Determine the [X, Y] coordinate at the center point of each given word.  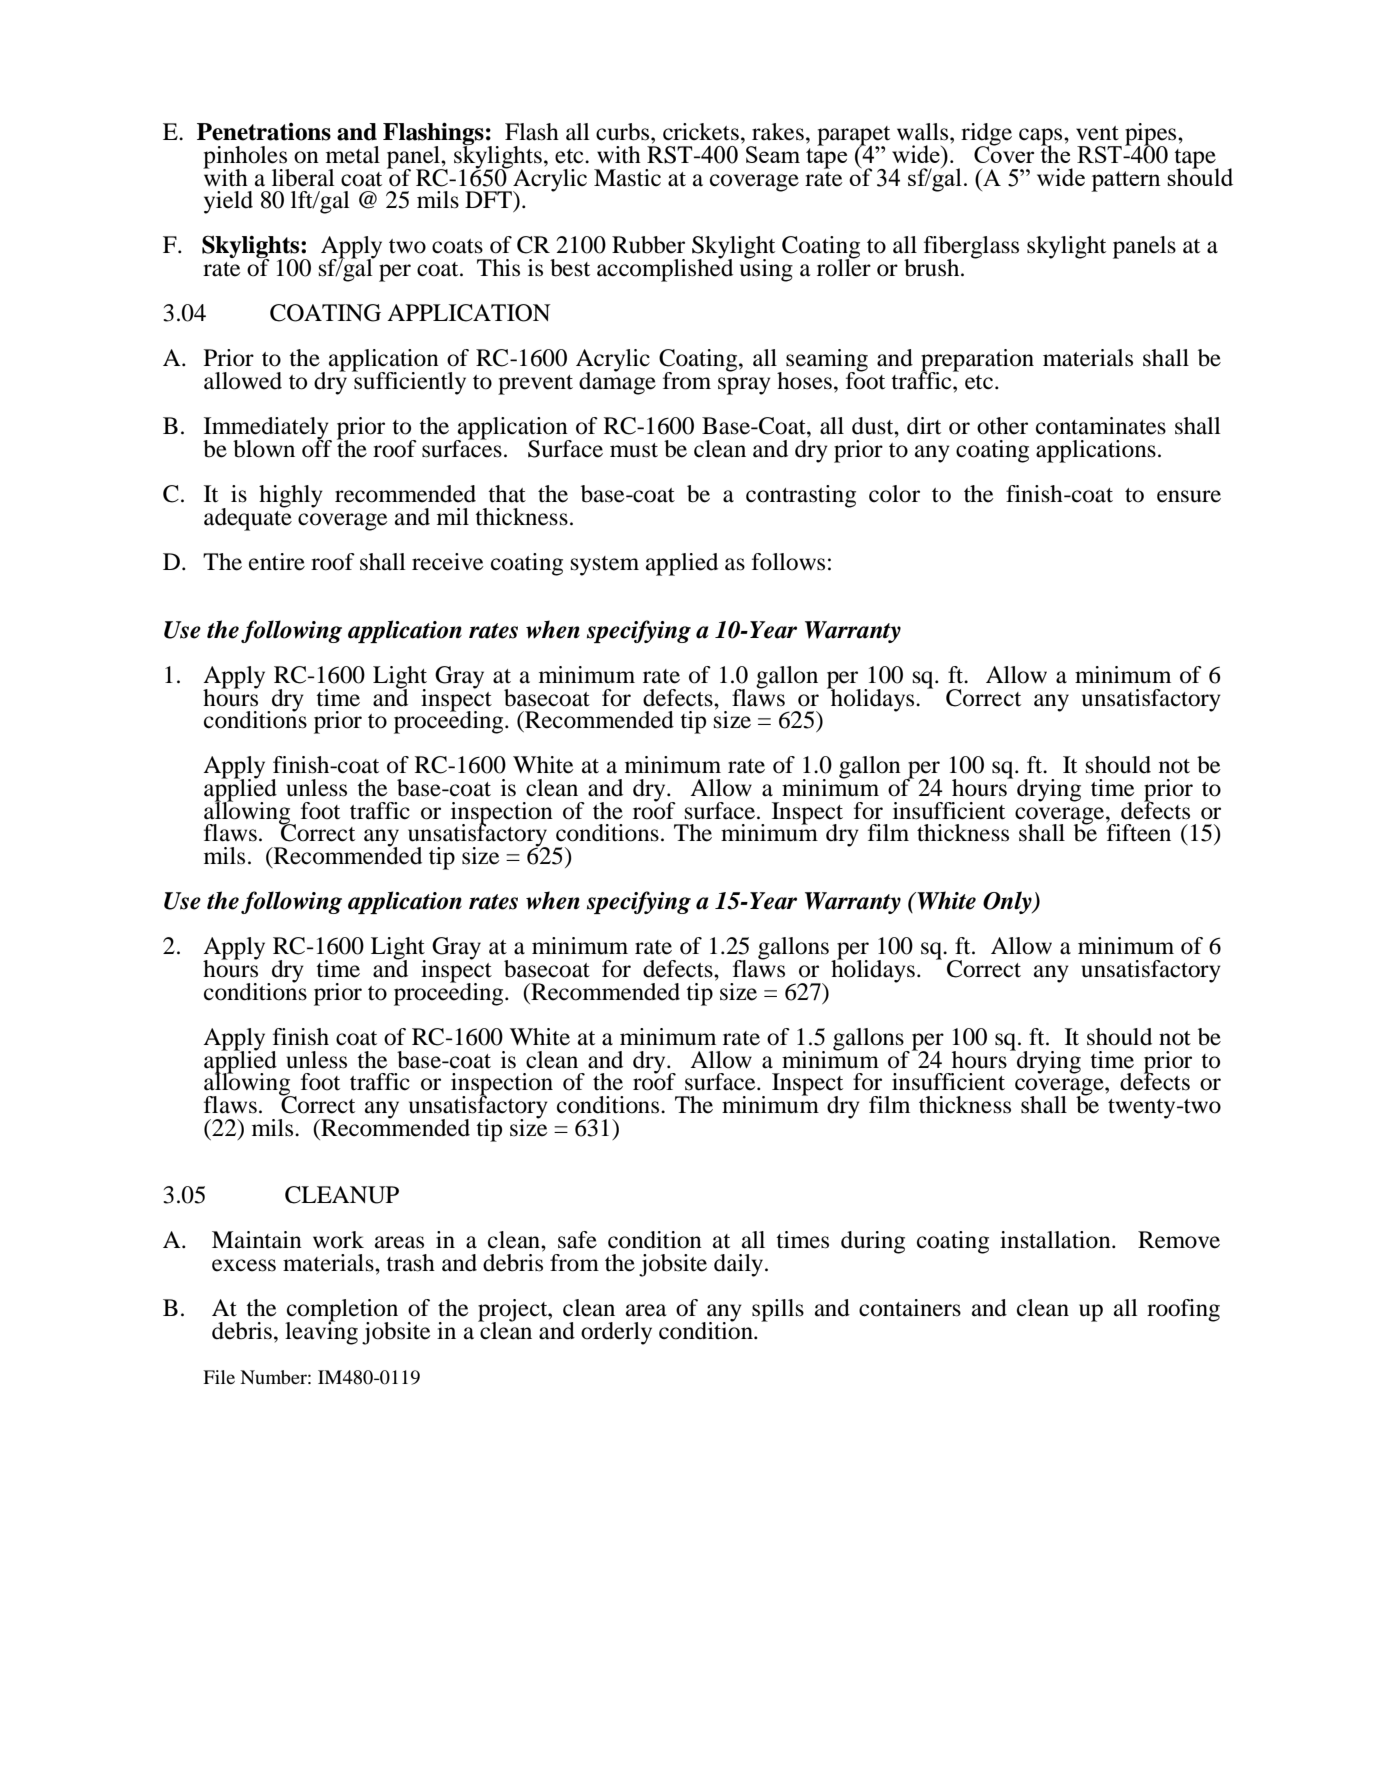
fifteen [1139, 833]
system [605, 566]
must [634, 450]
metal [353, 155]
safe [577, 1240]
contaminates [1101, 426]
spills [778, 1310]
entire [277, 562]
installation [1056, 1240]
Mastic [627, 178]
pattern [1126, 181]
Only [1008, 902]
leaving [321, 1332]
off [317, 448]
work [338, 1240]
